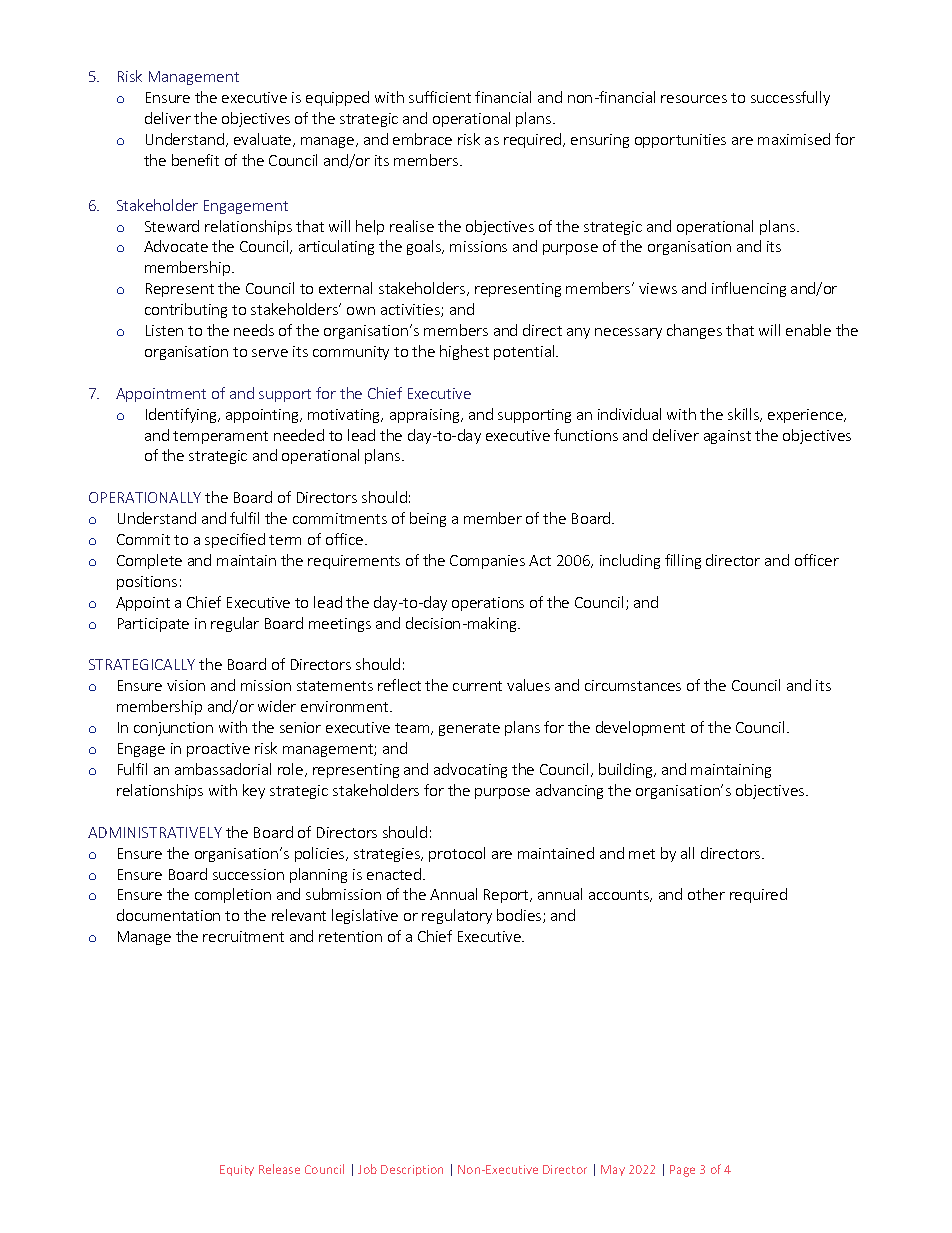  I want to click on filling, so click(683, 561).
